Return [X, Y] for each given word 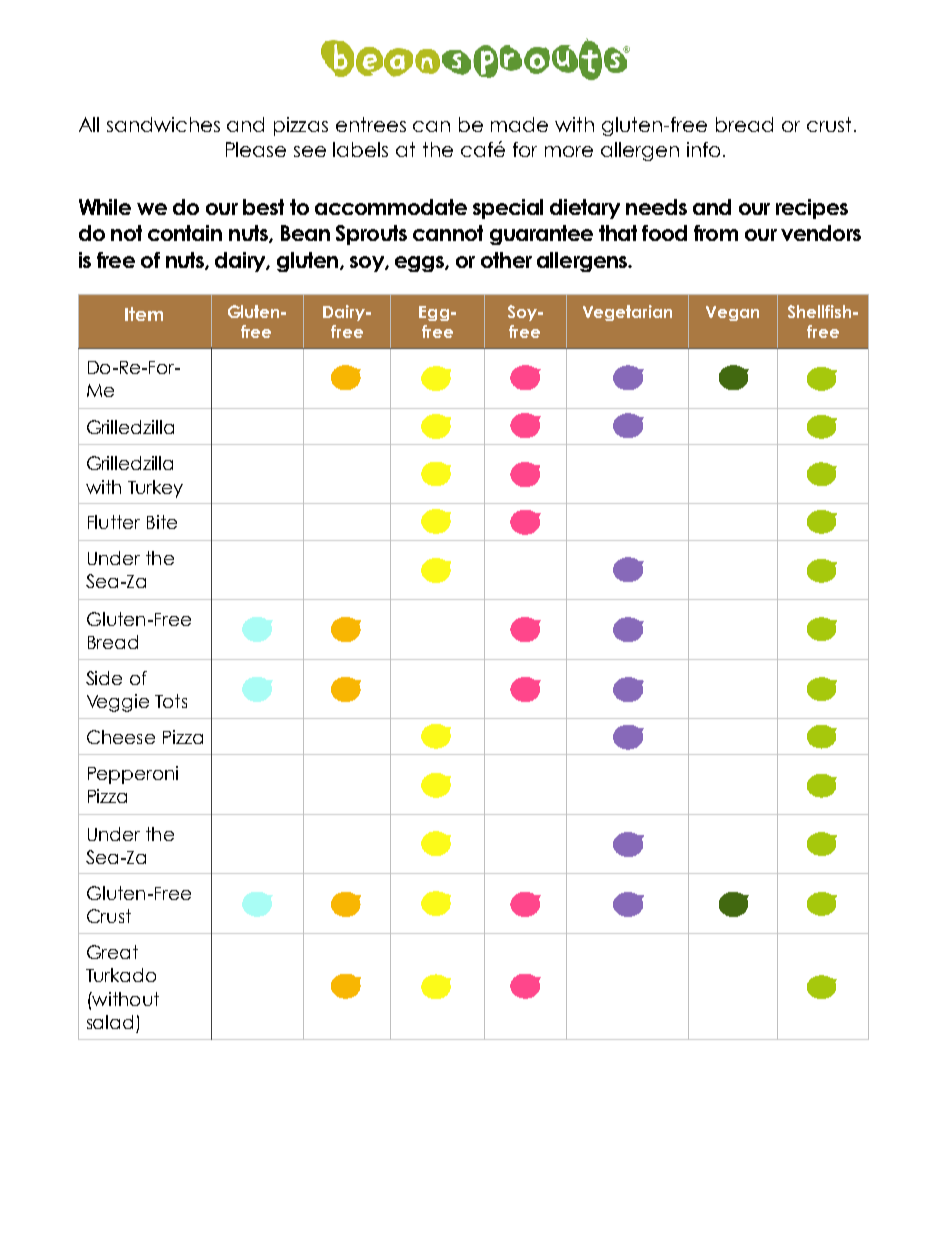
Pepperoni [133, 775]
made [519, 124]
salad [110, 1022]
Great [112, 952]
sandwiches [163, 124]
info [703, 149]
